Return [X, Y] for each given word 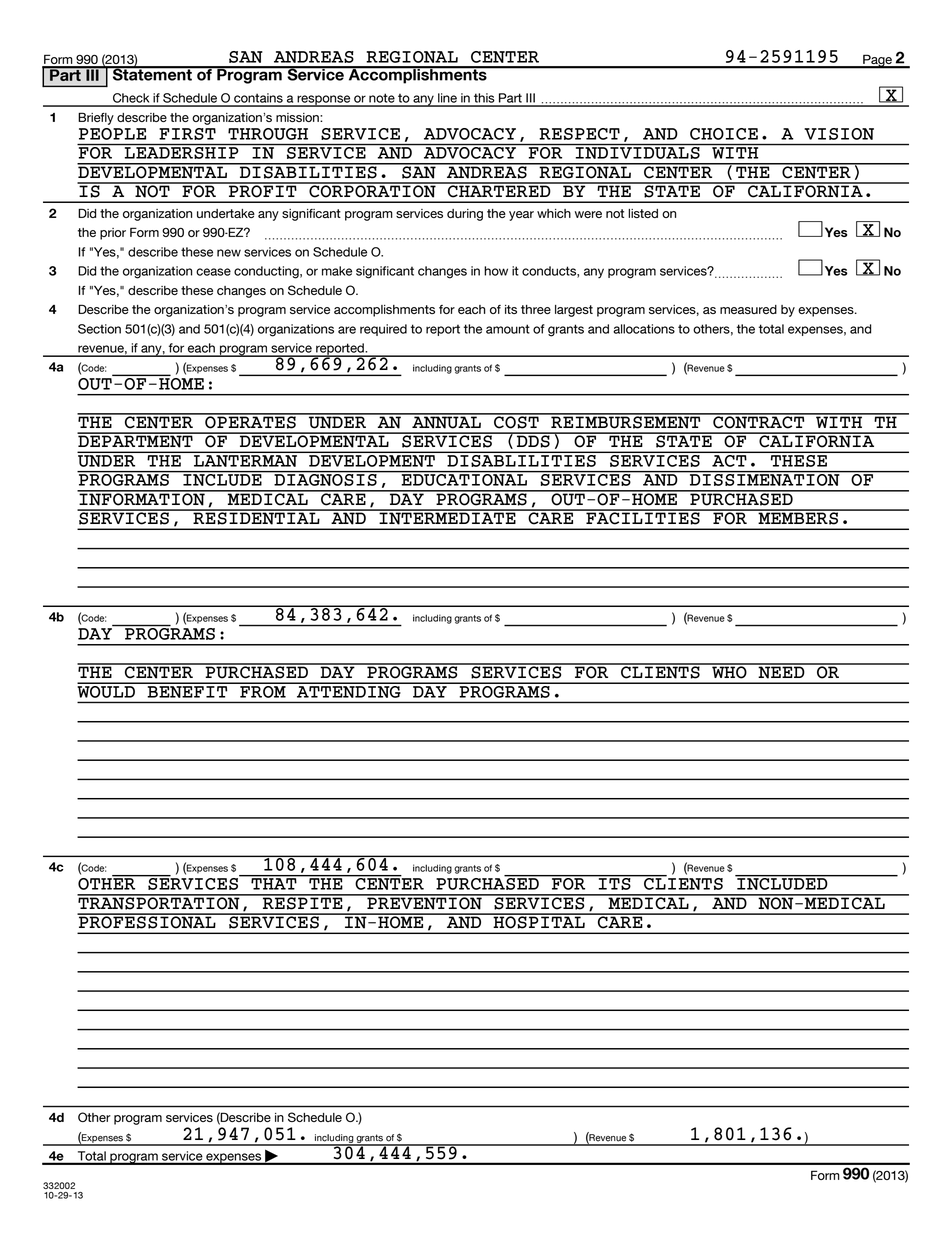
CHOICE [724, 134]
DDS [533, 440]
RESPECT [579, 134]
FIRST [187, 134]
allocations [644, 329]
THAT [274, 883]
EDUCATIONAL [464, 479]
